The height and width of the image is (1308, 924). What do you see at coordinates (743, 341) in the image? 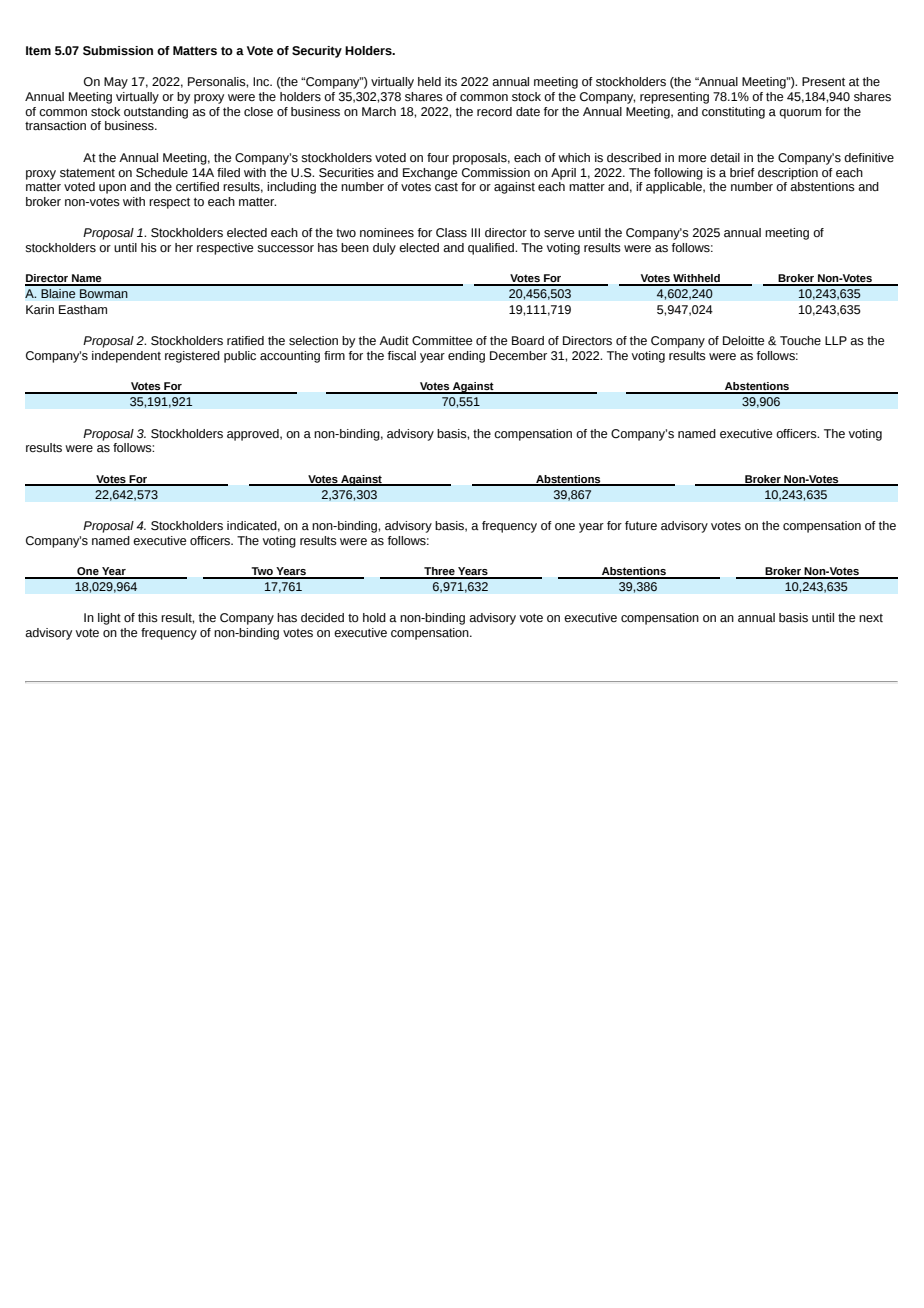
I see `Deloitte` at bounding box center [743, 341].
